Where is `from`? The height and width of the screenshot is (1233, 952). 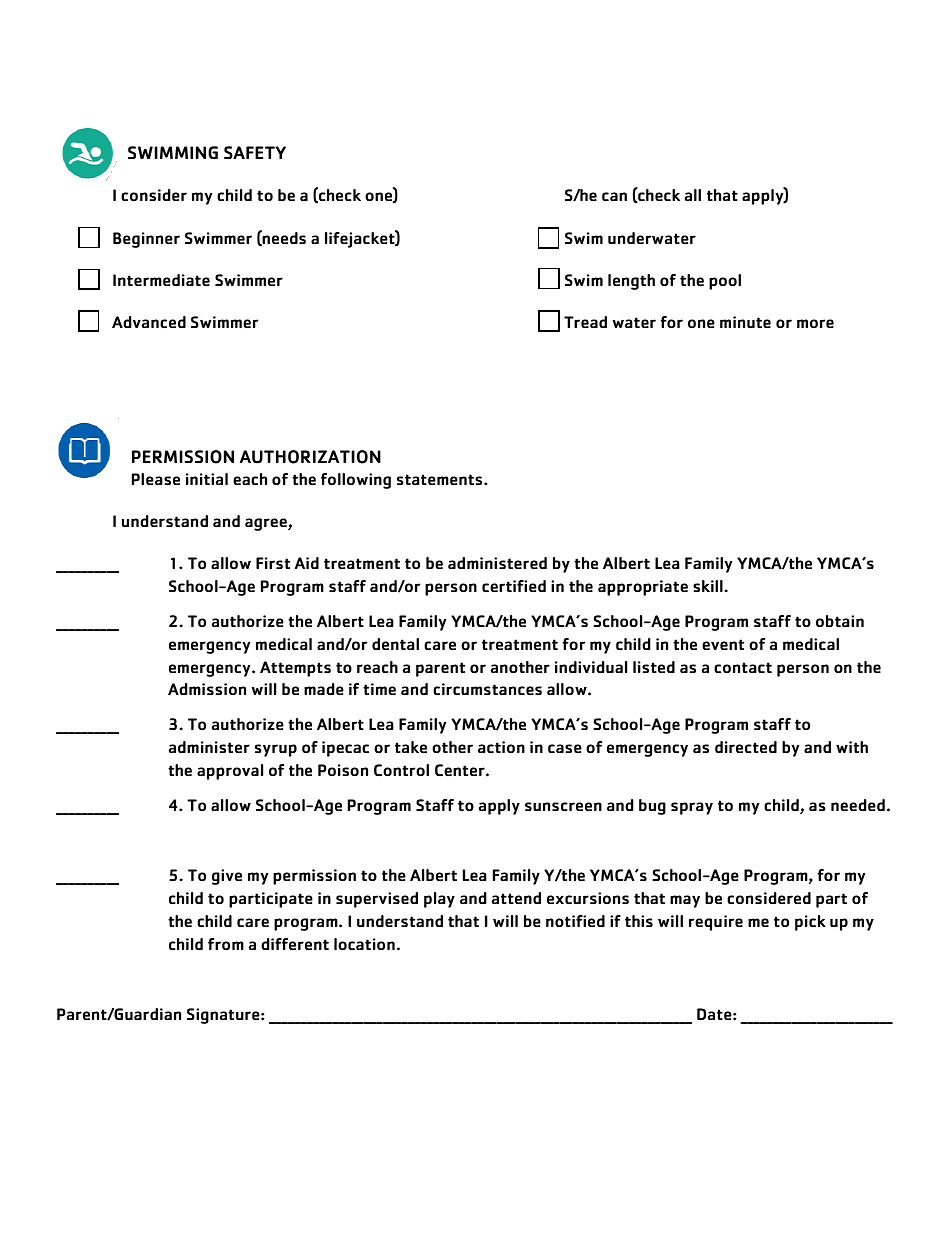
from is located at coordinates (226, 944).
